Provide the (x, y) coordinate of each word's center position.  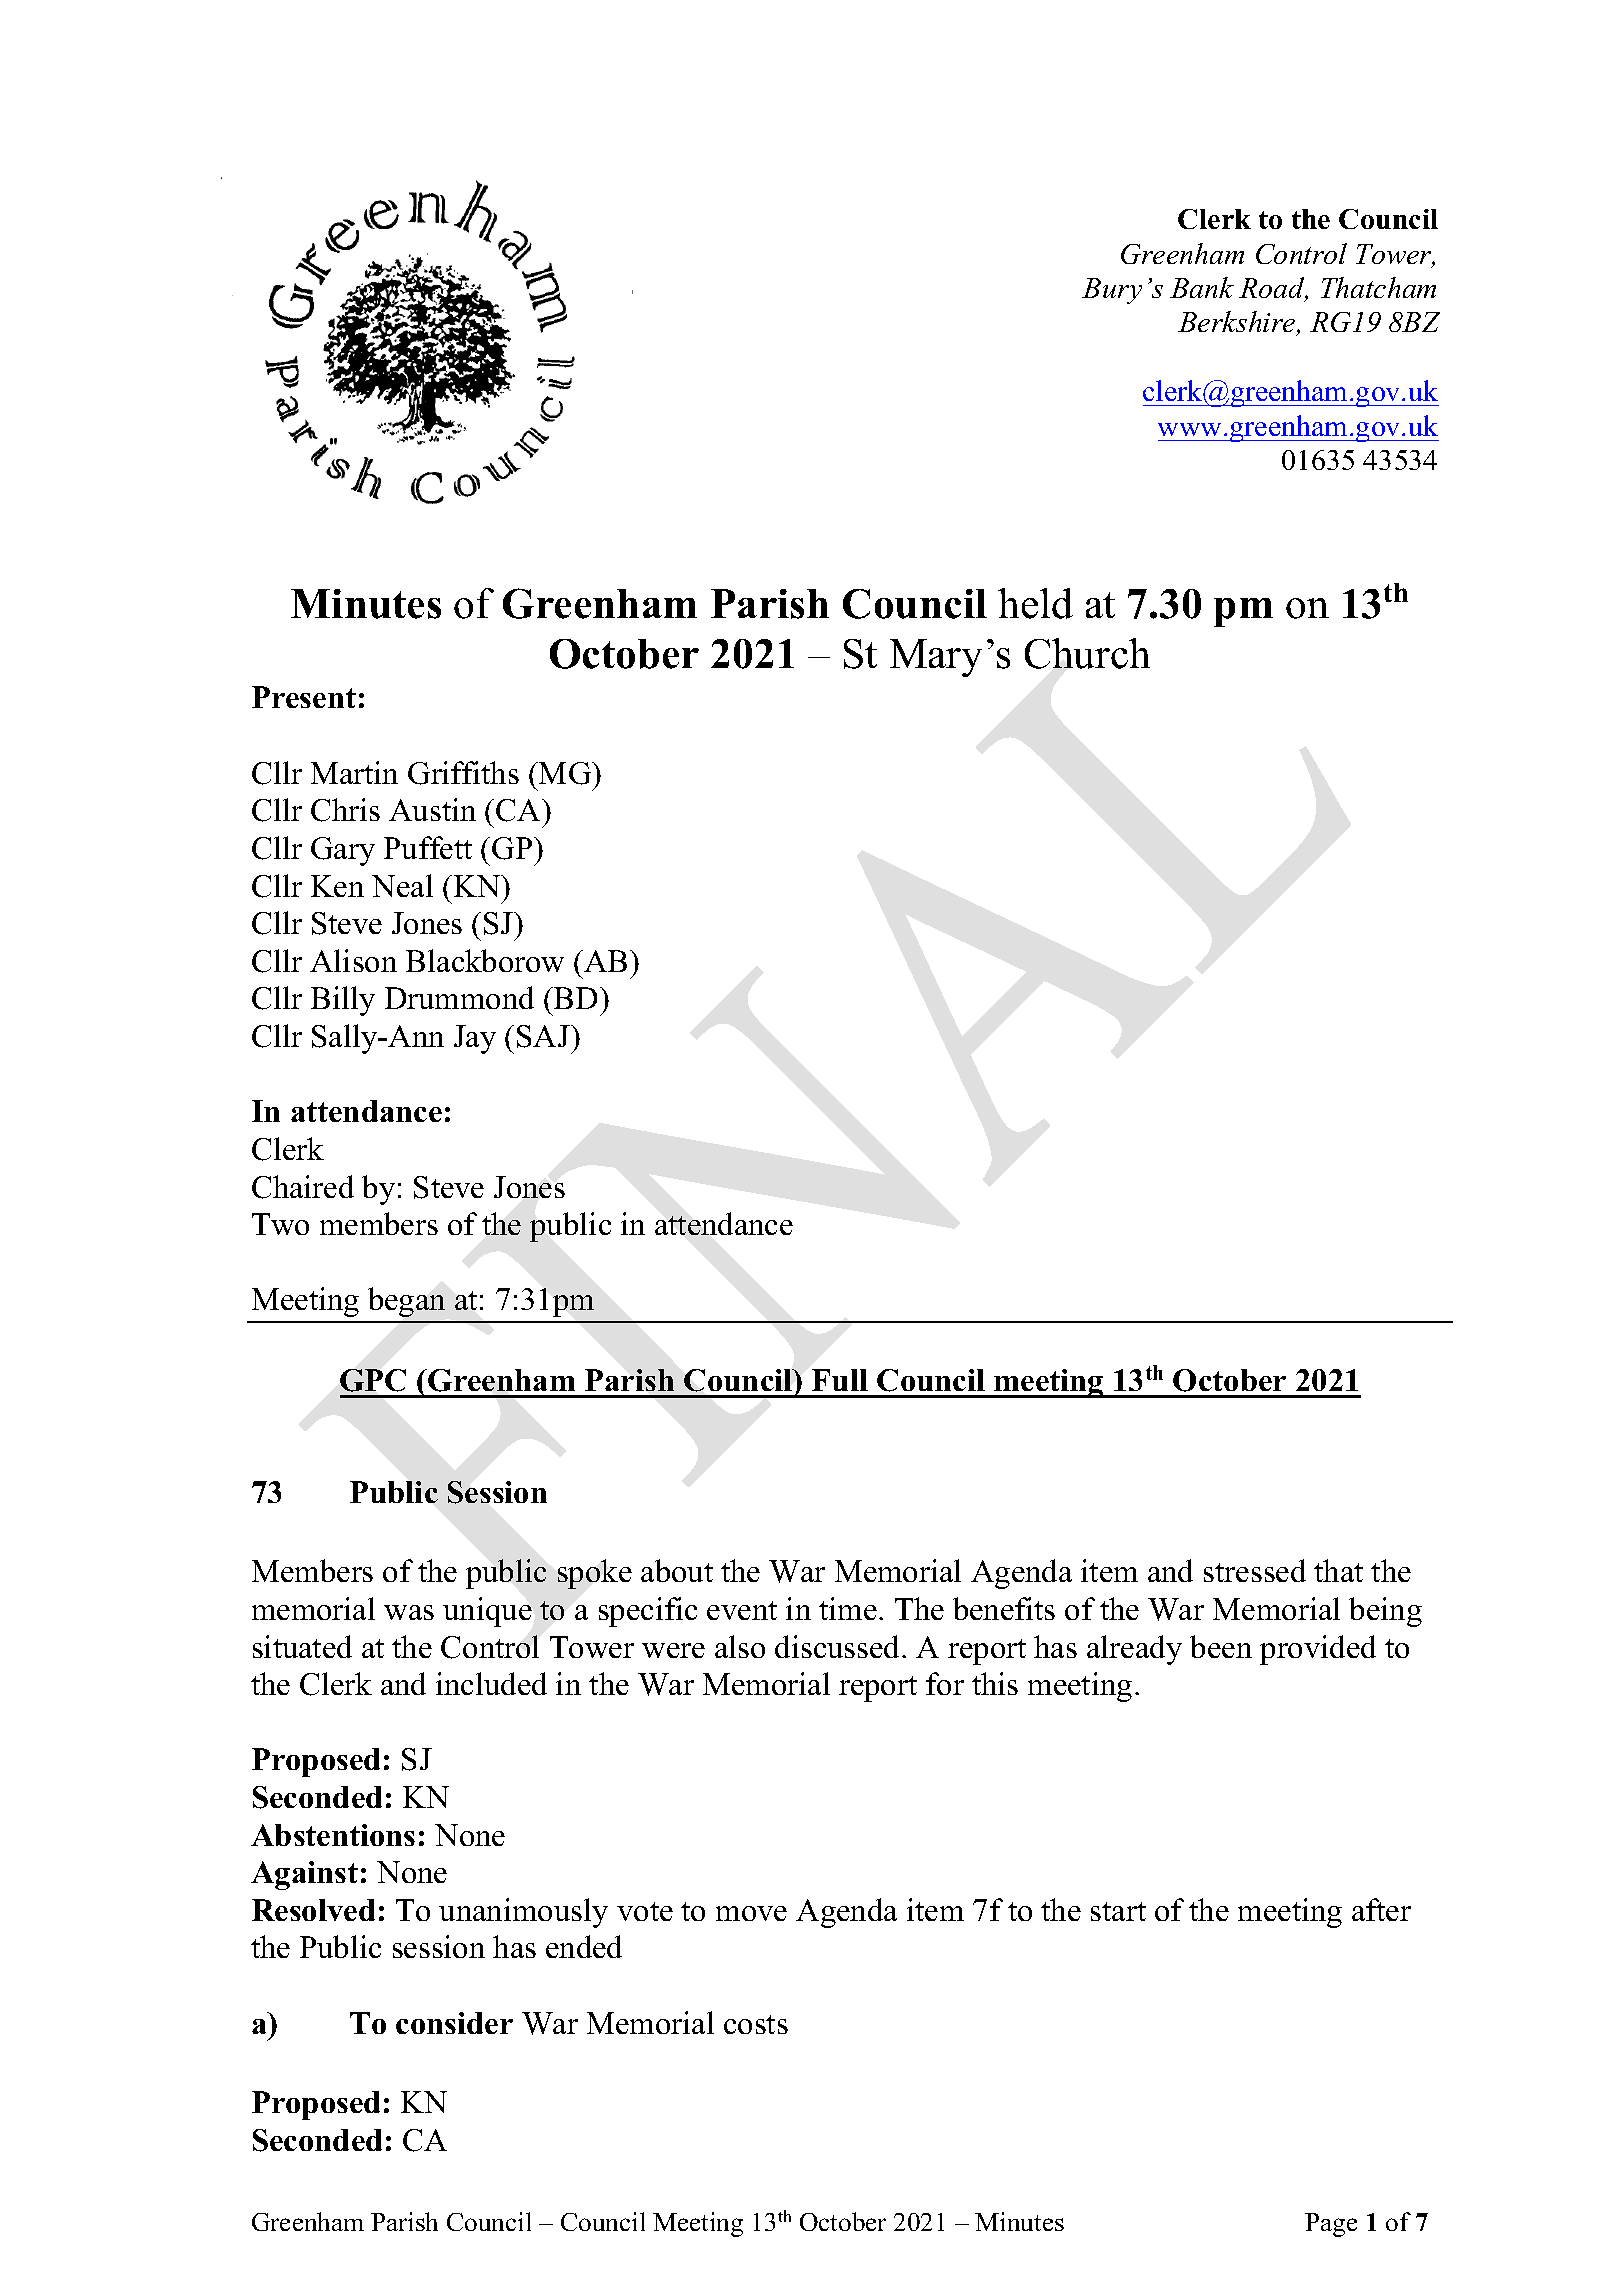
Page (1331, 2225)
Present (304, 697)
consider (454, 2023)
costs (756, 2024)
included (491, 1683)
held (1035, 603)
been (1221, 1646)
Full (840, 1380)
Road (1273, 289)
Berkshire (1238, 323)
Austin (432, 809)
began (406, 1302)
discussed (839, 1646)
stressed (1255, 1570)
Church (1087, 653)
